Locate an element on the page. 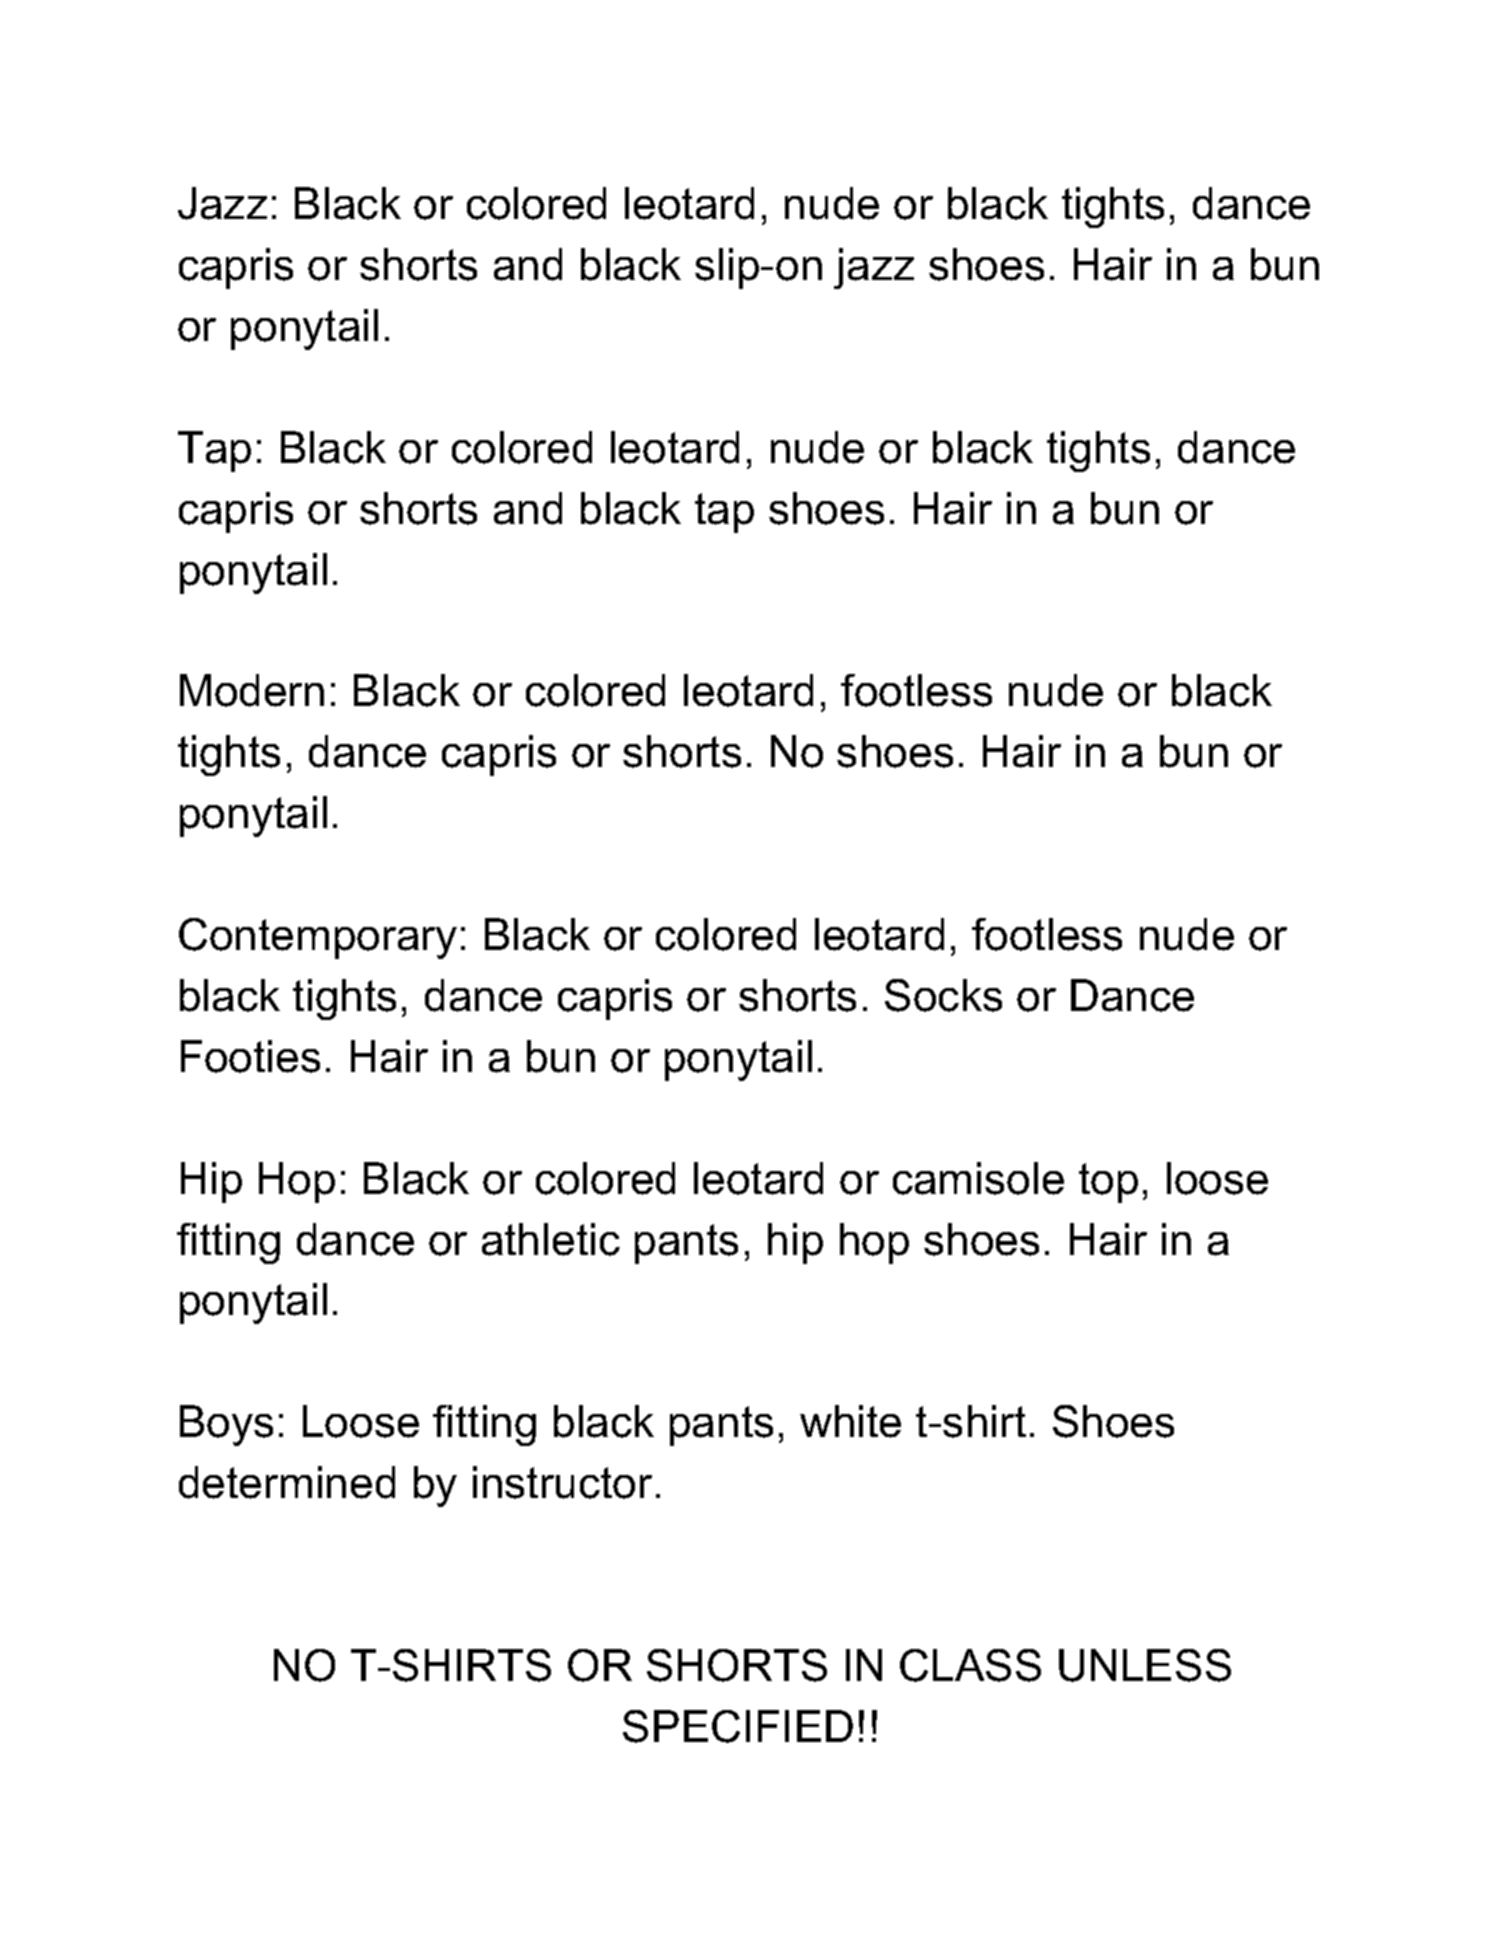 This page has height=1949, width=1506. determined is located at coordinates (287, 1482).
